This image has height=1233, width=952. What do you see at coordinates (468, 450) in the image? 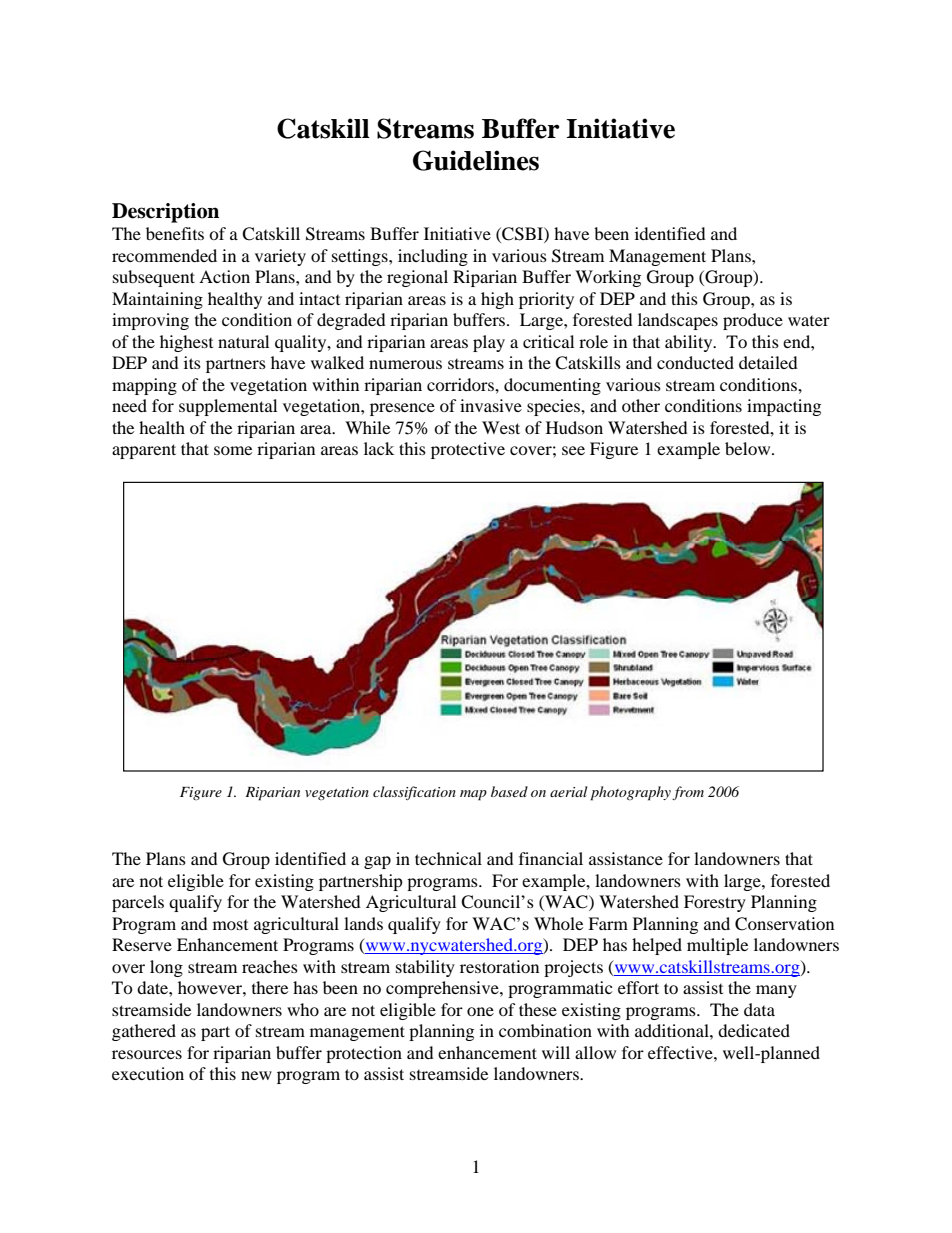
I see `protective` at bounding box center [468, 450].
